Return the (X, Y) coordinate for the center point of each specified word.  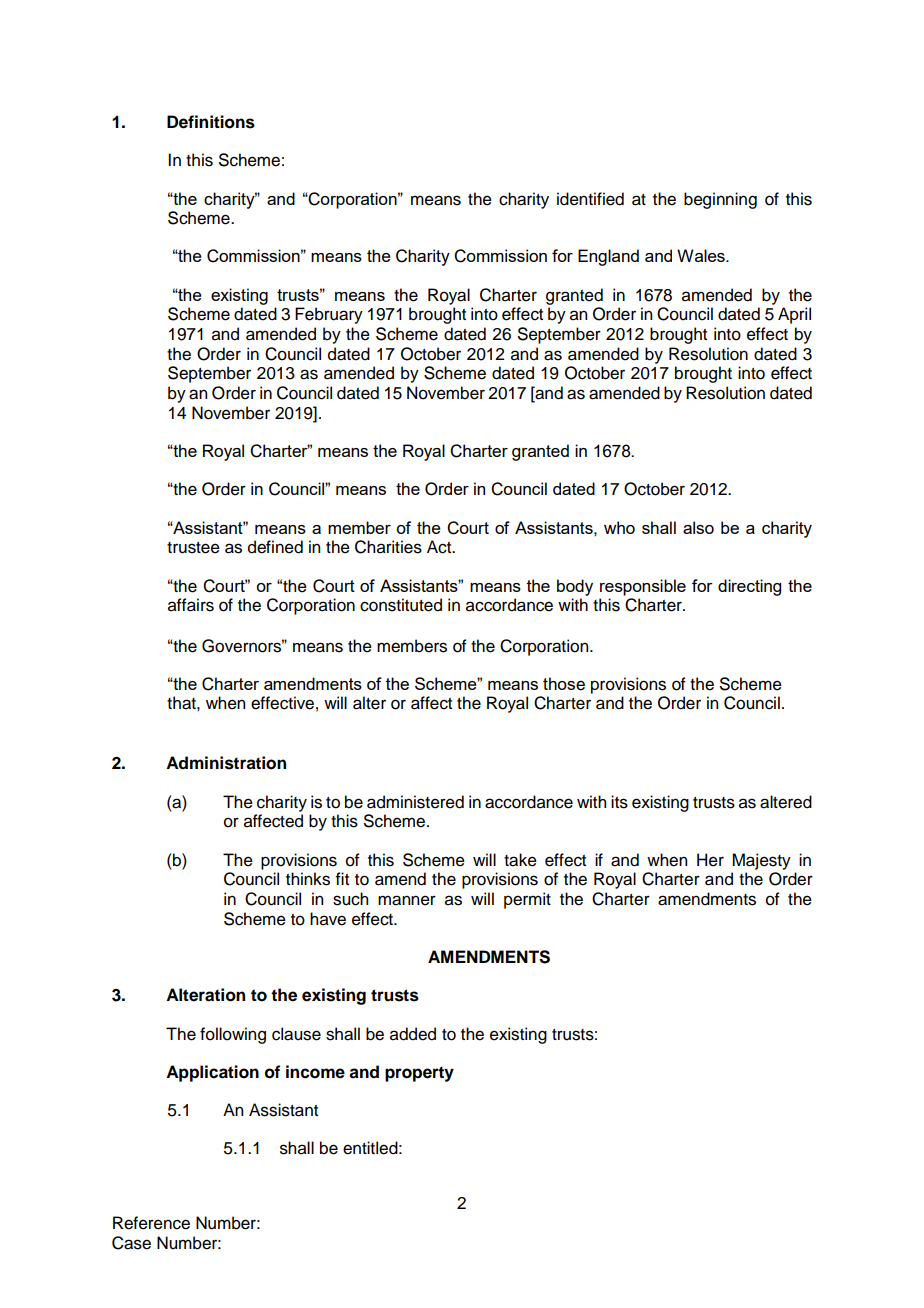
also (698, 527)
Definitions (211, 122)
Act (440, 547)
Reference (151, 1223)
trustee (193, 548)
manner (407, 900)
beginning (720, 200)
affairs (191, 605)
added (413, 1034)
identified (590, 199)
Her (710, 860)
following (233, 1035)
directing (749, 587)
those (564, 684)
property (419, 1074)
